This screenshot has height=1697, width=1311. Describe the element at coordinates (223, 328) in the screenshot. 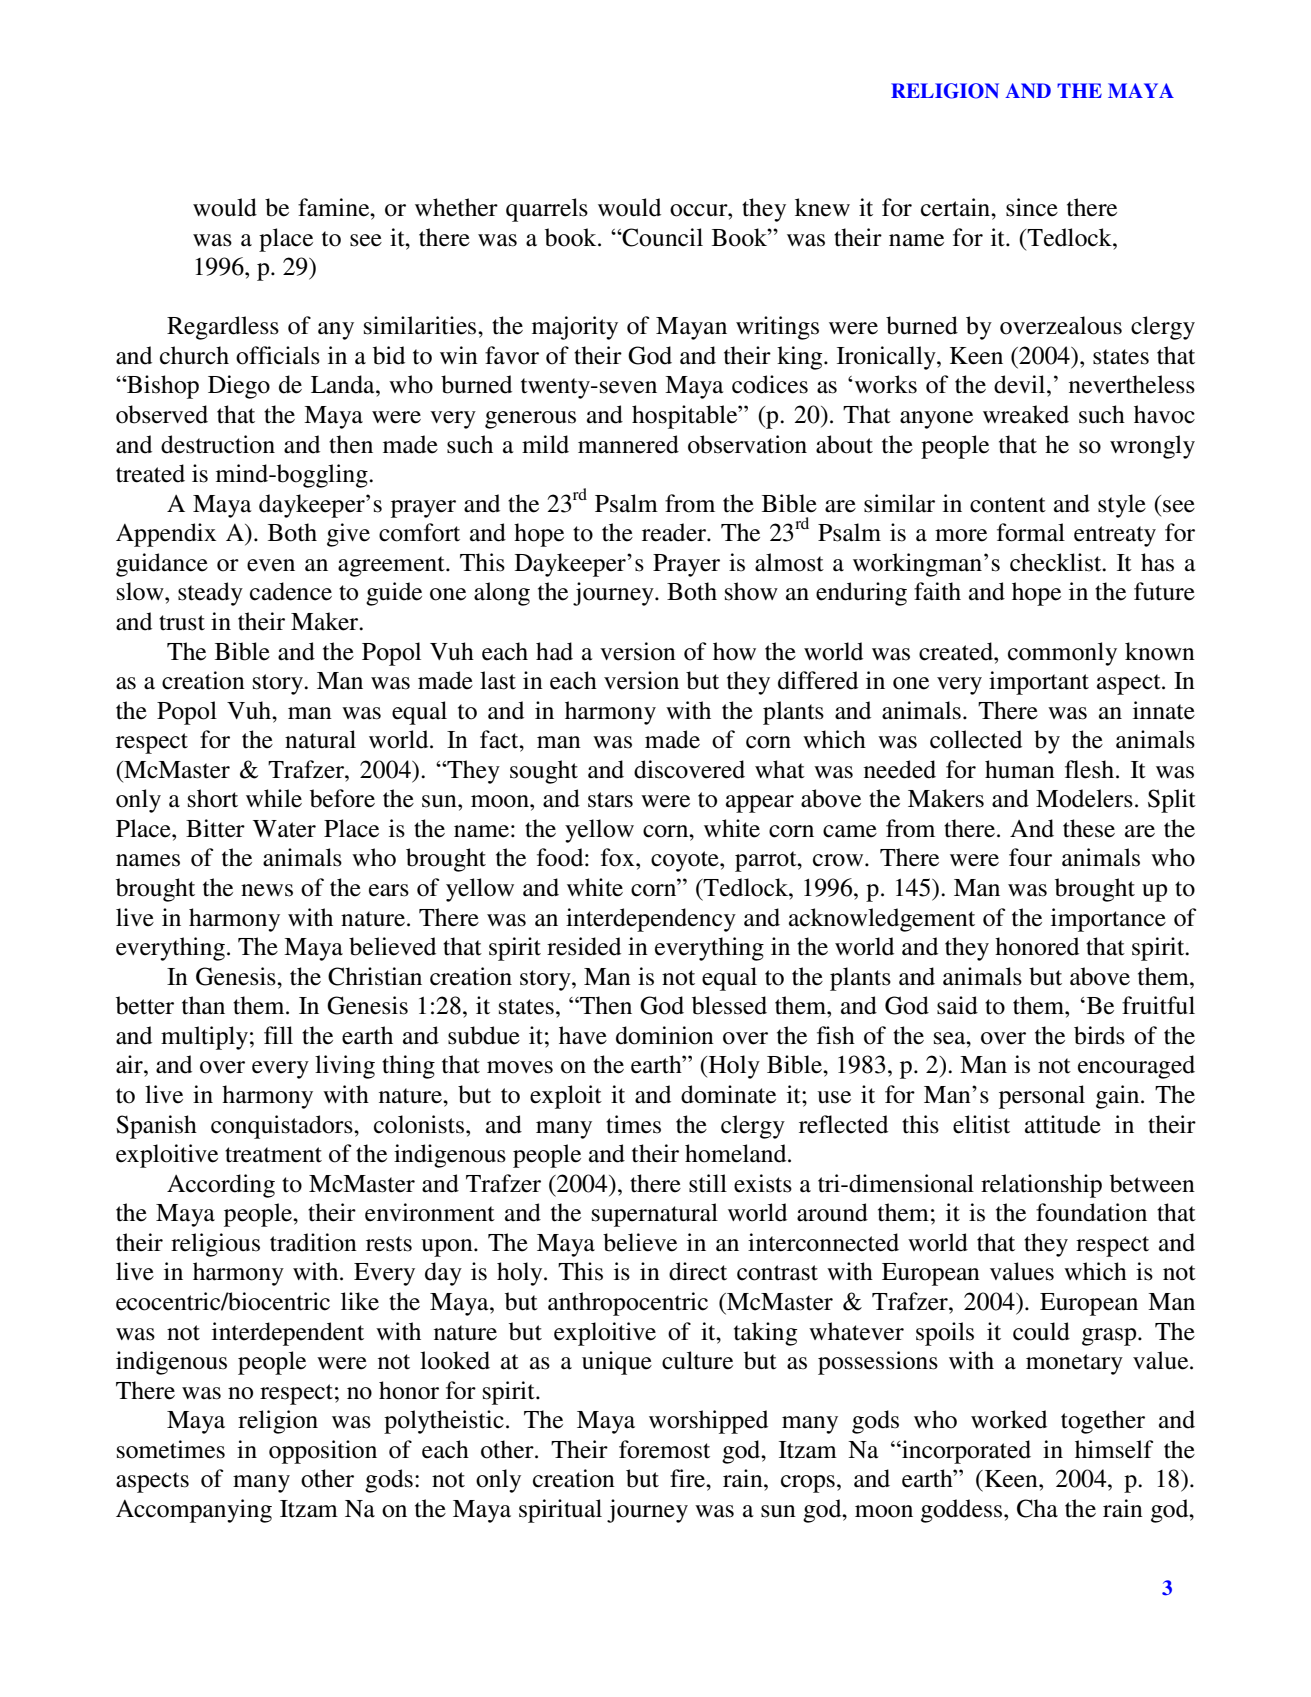

I see `Regardless` at that location.
